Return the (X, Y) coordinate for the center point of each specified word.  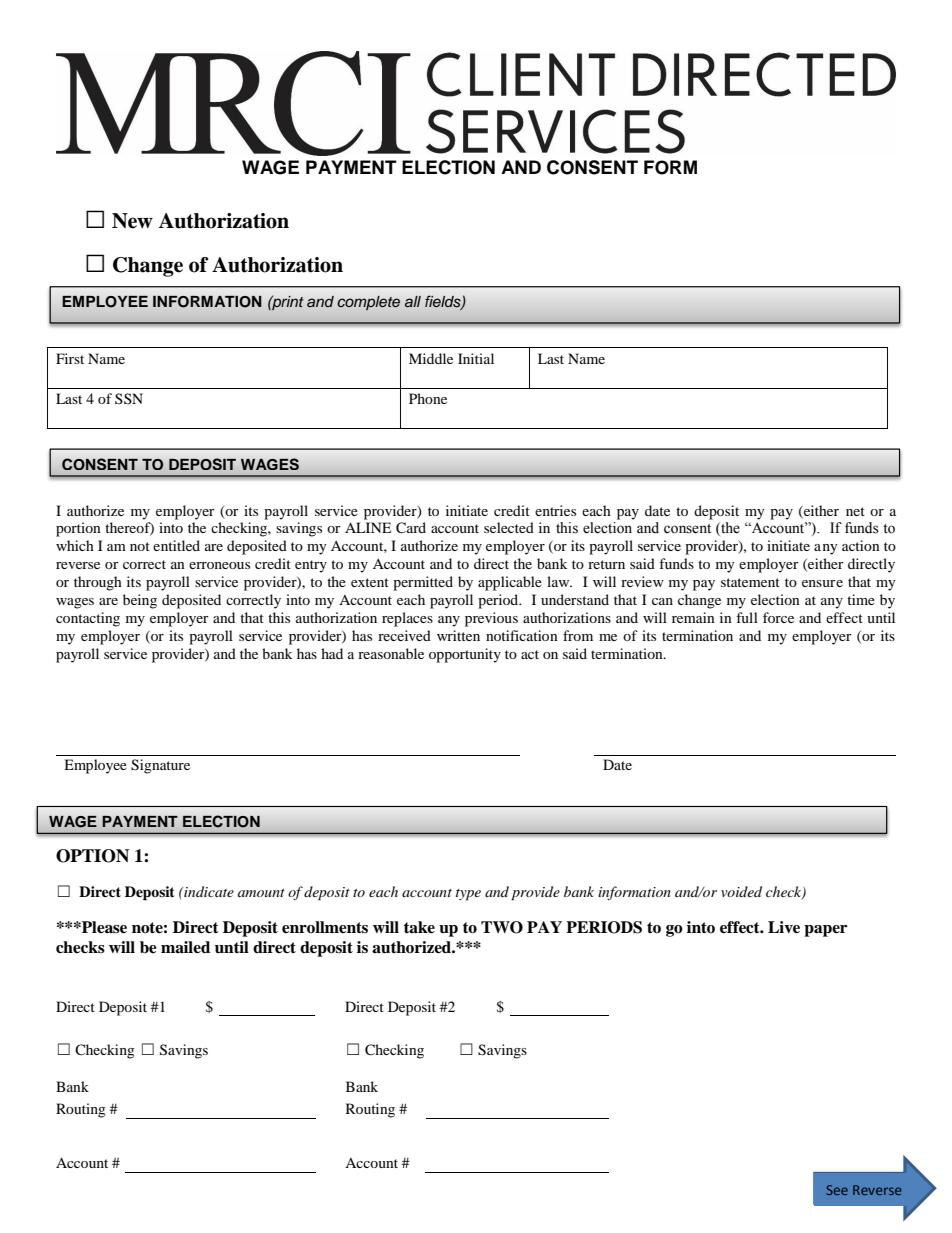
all (413, 302)
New (132, 221)
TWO (502, 927)
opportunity (465, 655)
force (778, 617)
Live (784, 927)
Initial (476, 358)
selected (509, 527)
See (837, 1190)
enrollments (325, 927)
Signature (160, 766)
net (855, 511)
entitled (176, 545)
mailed (185, 947)
